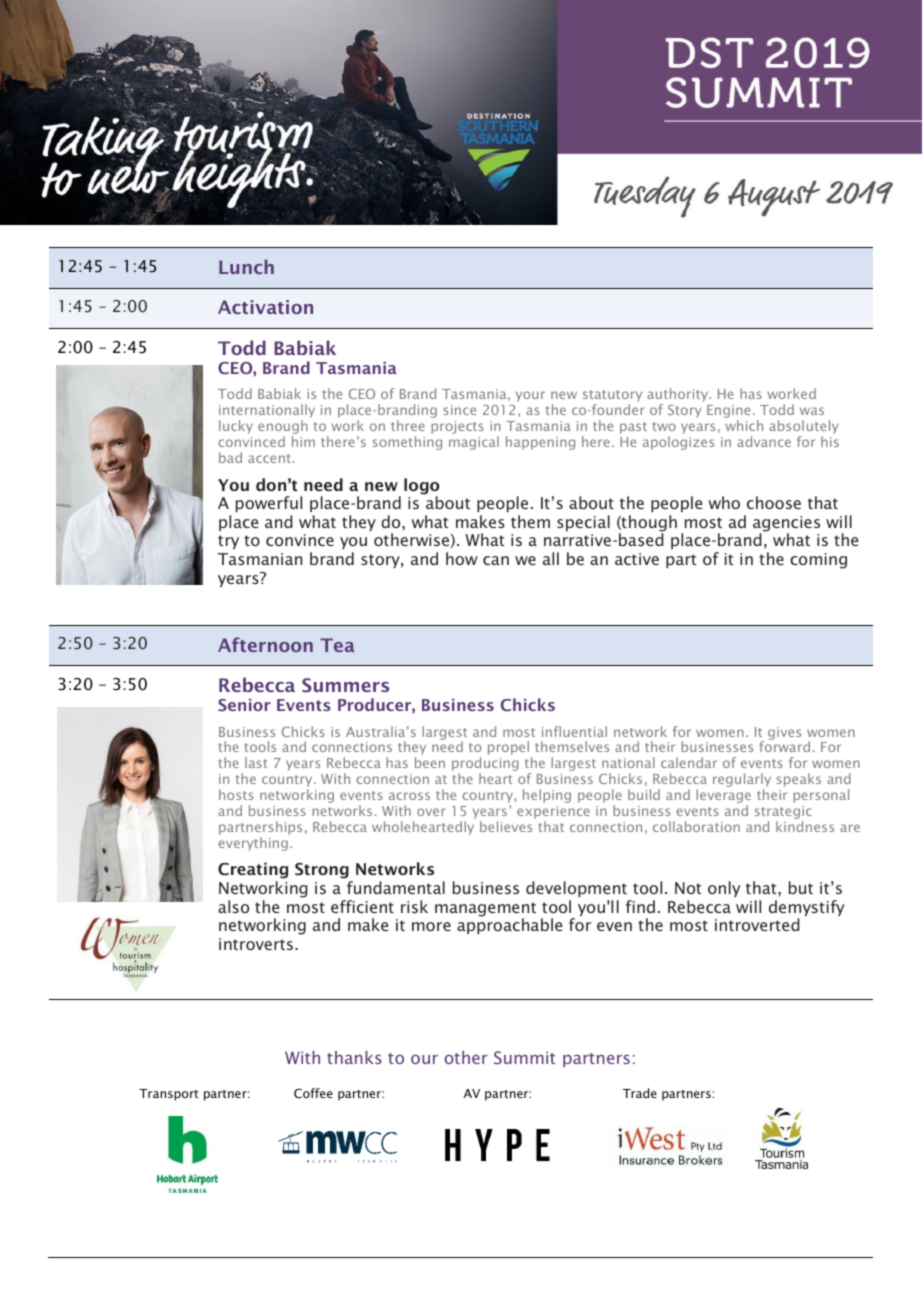 Image resolution: width=924 pixels, height=1308 pixels. I want to click on agencies, so click(786, 525).
